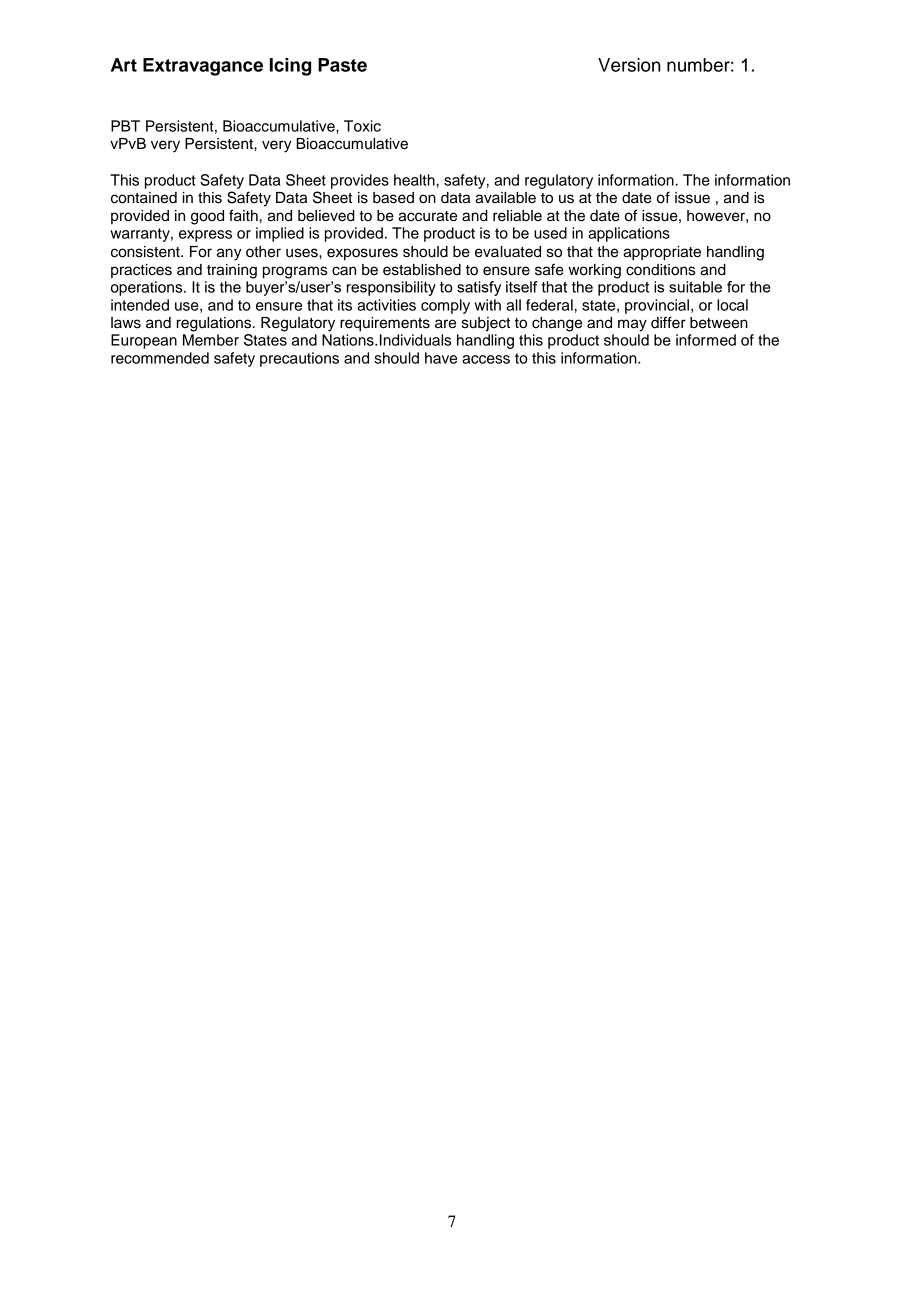 The height and width of the document is (1308, 924). What do you see at coordinates (203, 67) in the document?
I see `Extravagance` at bounding box center [203, 67].
